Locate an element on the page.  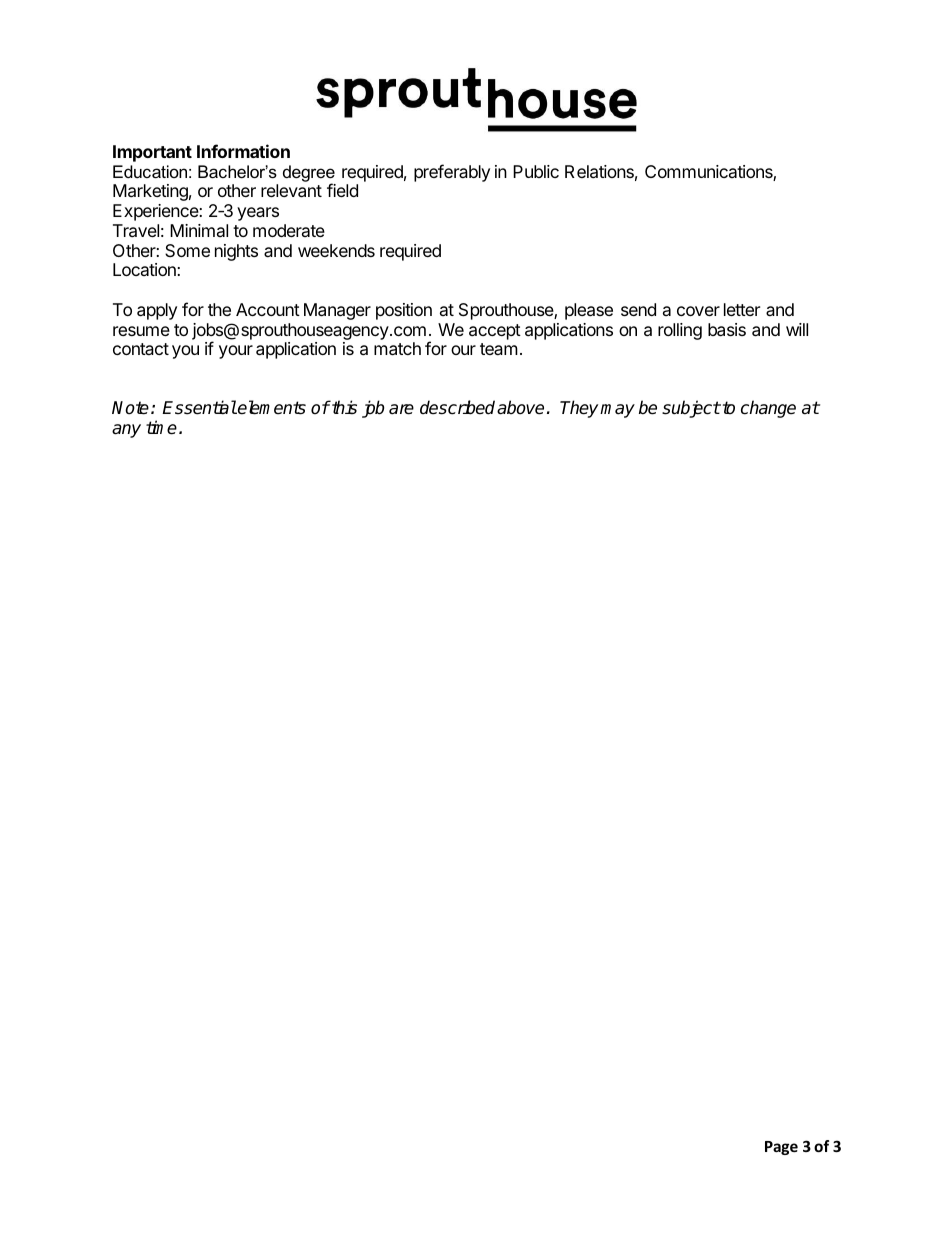
preferably is located at coordinates (452, 173).
